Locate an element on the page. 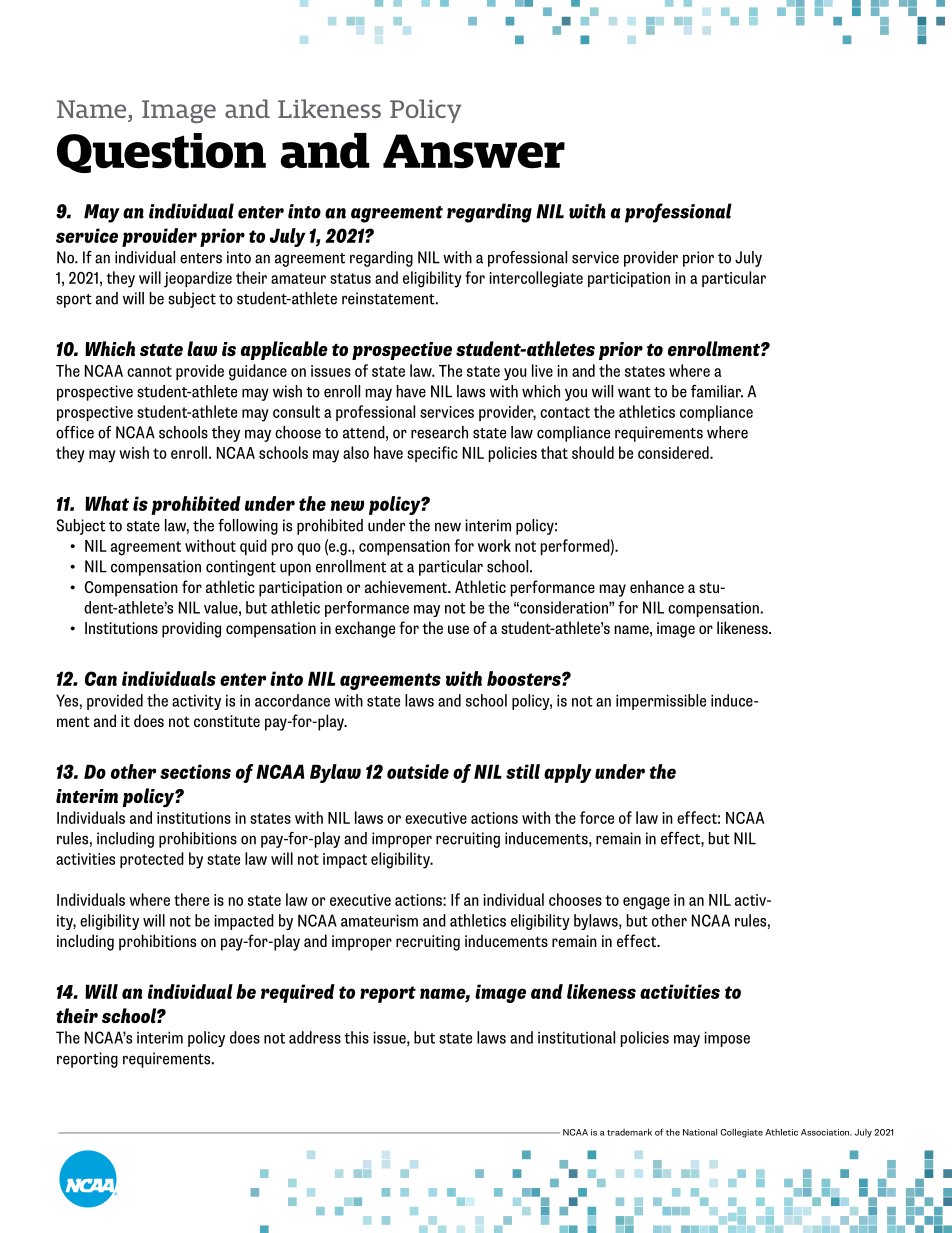  exchange is located at coordinates (365, 629).
